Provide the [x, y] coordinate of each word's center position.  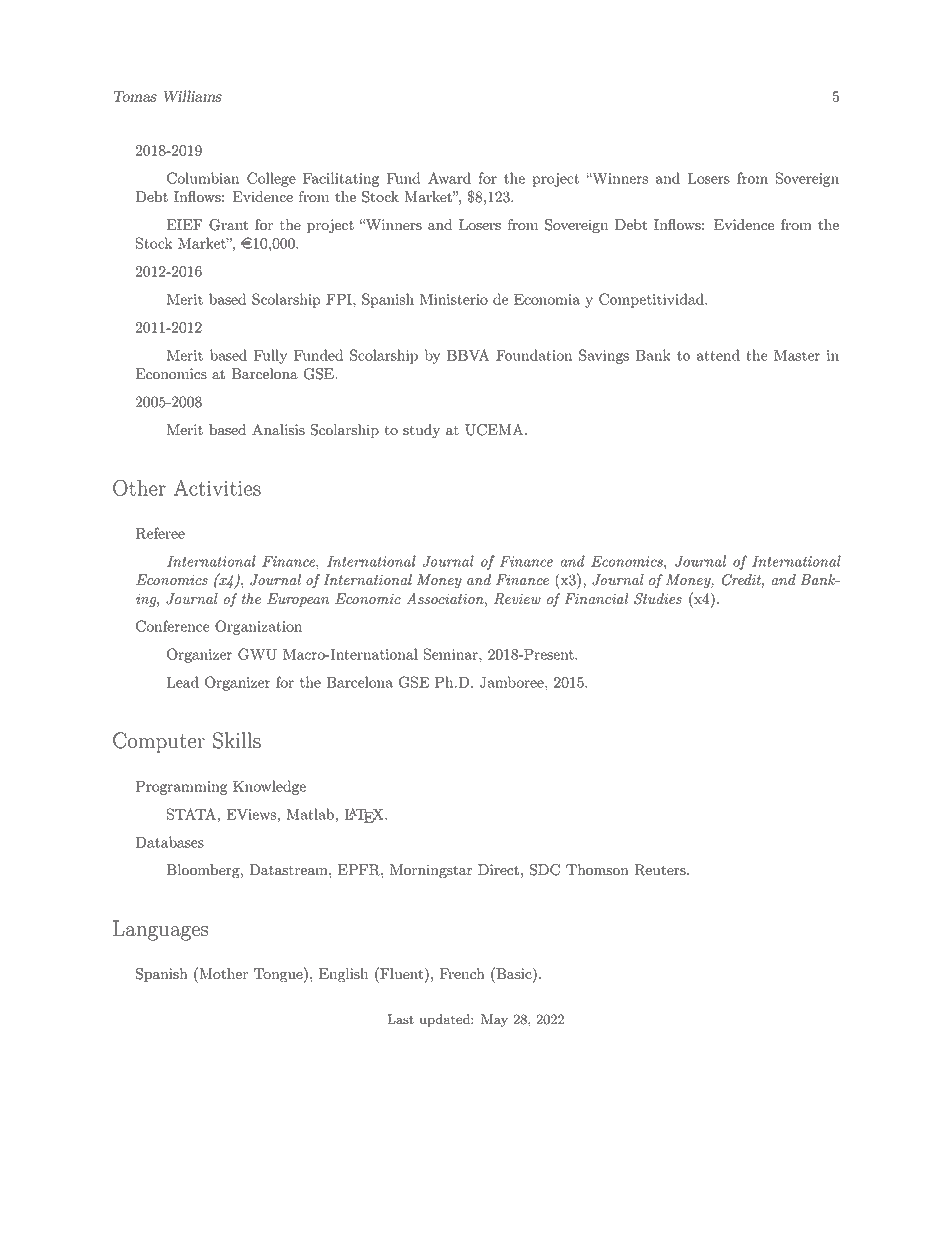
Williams [193, 96]
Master [797, 355]
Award [449, 178]
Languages [161, 930]
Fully [270, 356]
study [421, 431]
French [462, 974]
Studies [658, 599]
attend [718, 355]
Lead [183, 682]
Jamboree [513, 682]
